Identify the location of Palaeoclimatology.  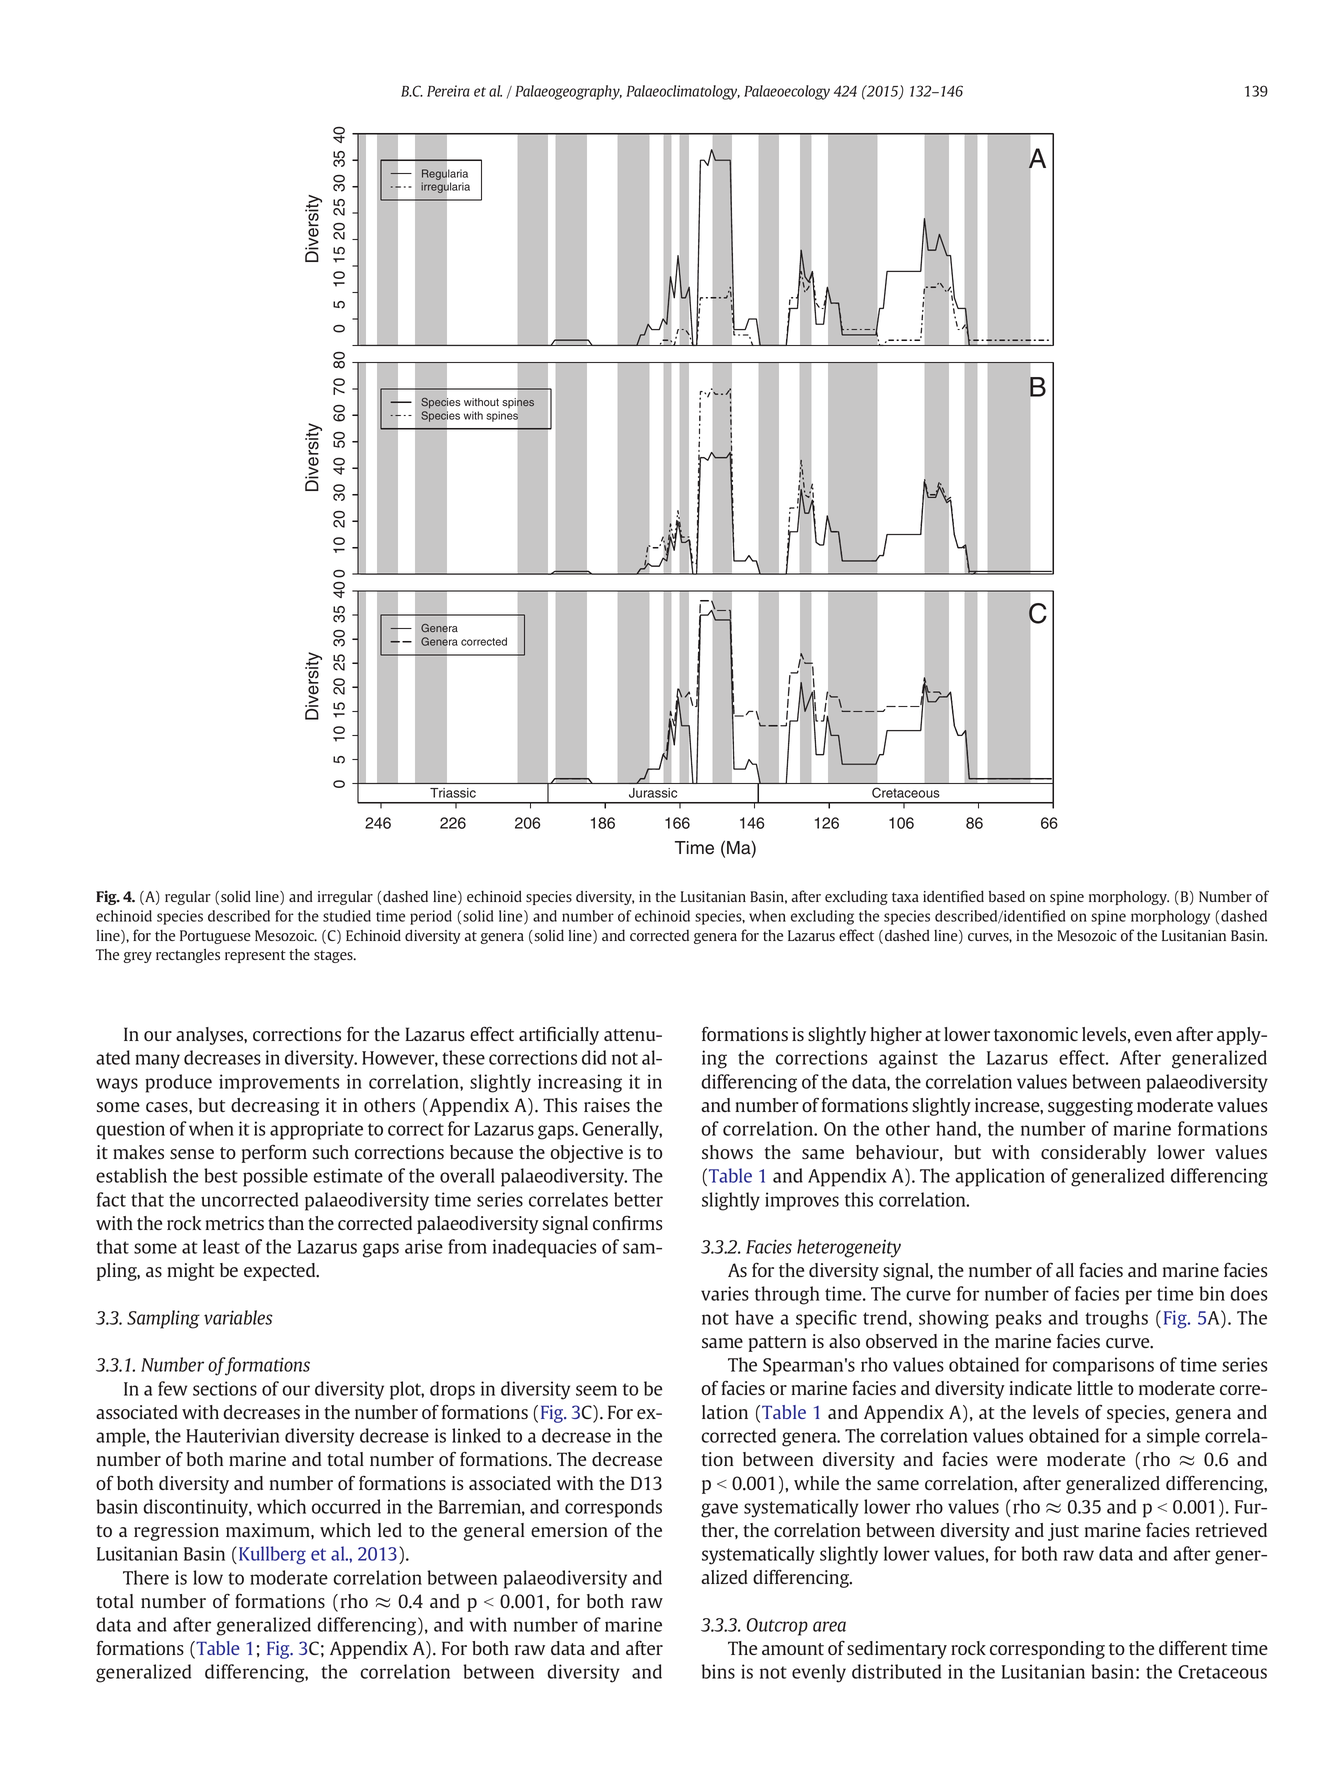
(683, 92).
